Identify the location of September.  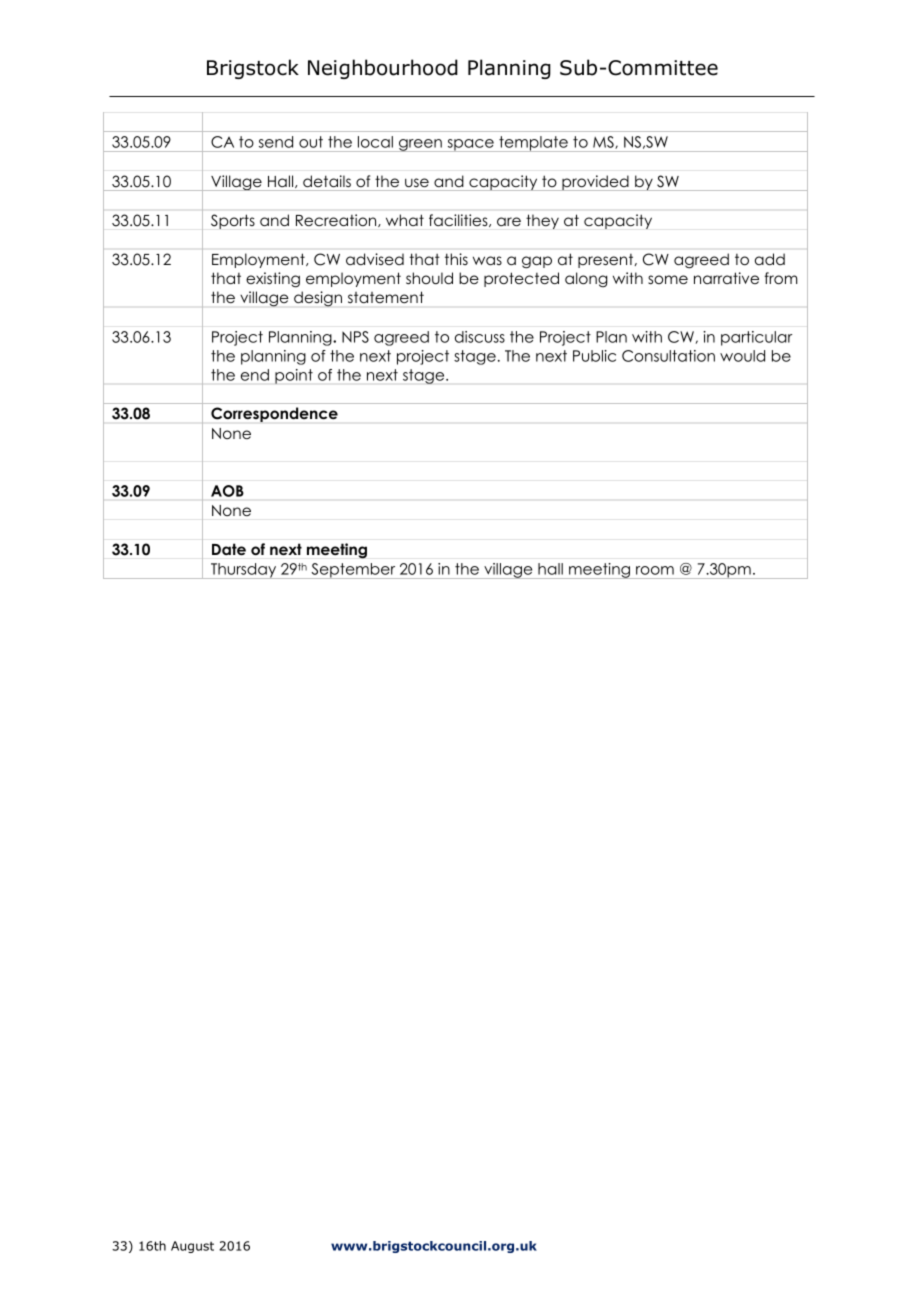
(353, 571).
